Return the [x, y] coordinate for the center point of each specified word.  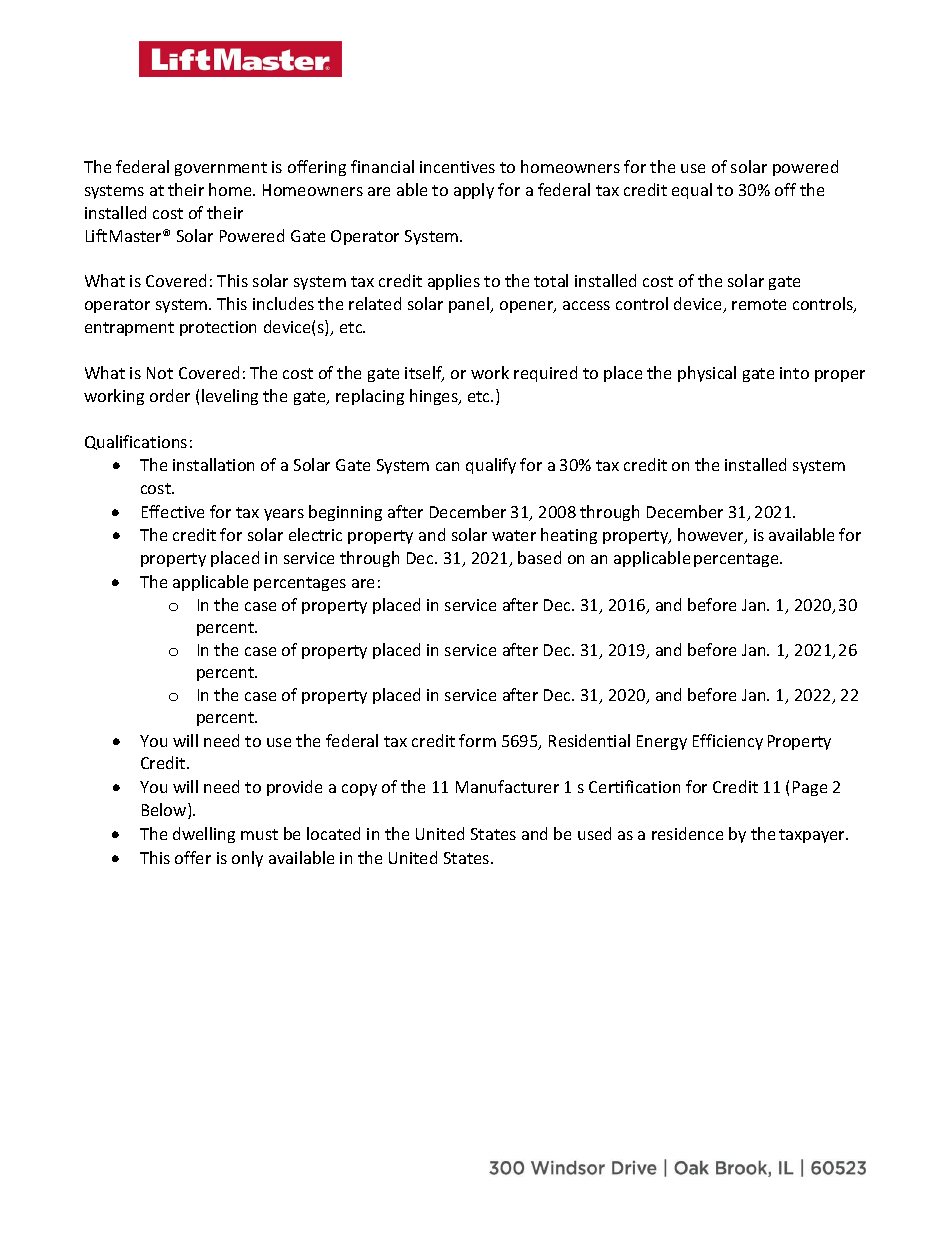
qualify [491, 466]
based [539, 557]
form [477, 740]
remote [759, 304]
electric [315, 534]
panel [470, 305]
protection [218, 328]
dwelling [204, 835]
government [221, 169]
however [712, 536]
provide [294, 788]
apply [474, 191]
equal [692, 191]
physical [707, 374]
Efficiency [728, 742]
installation [213, 464]
